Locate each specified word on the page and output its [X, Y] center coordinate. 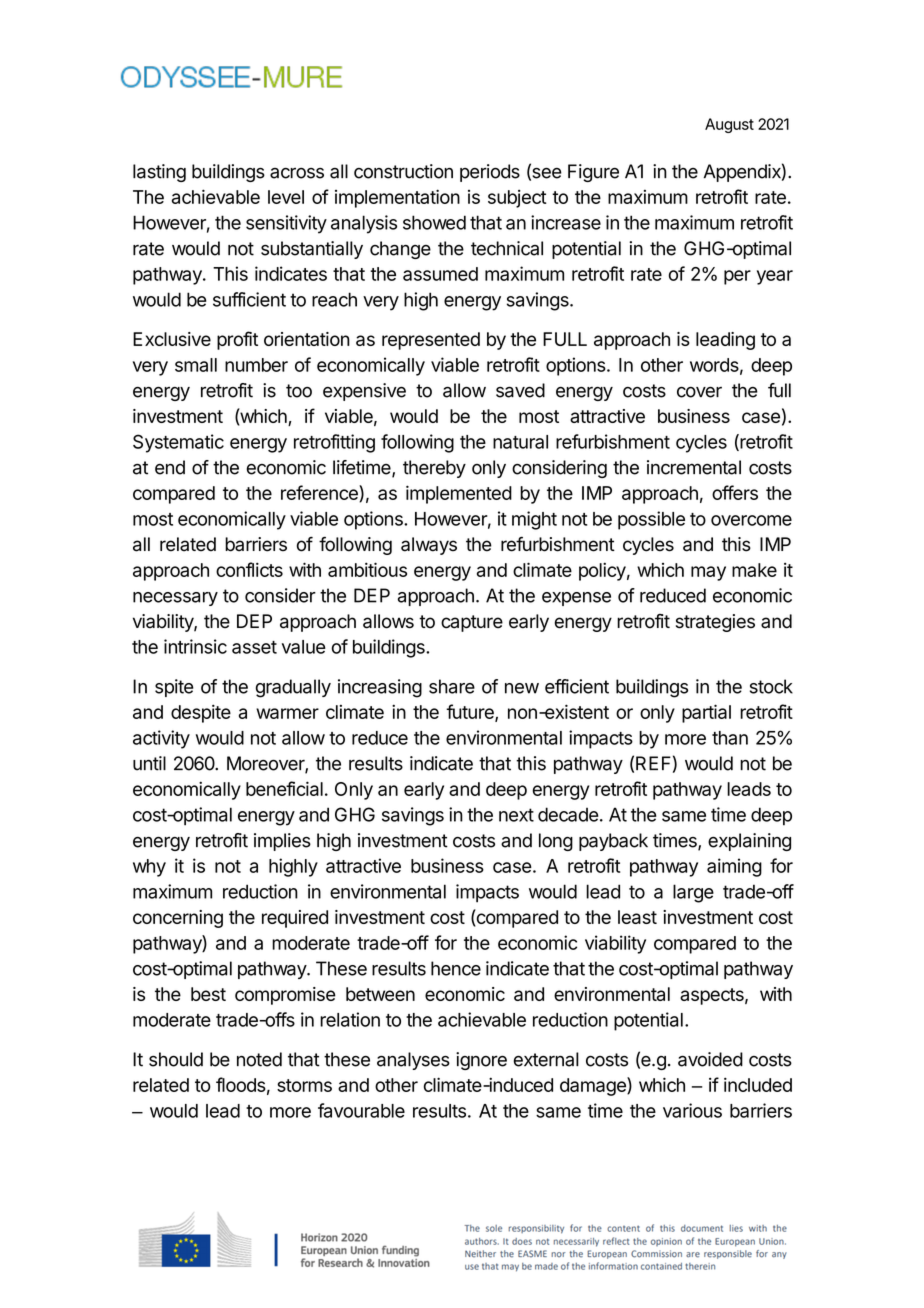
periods [490, 173]
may [708, 573]
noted [259, 1059]
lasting [159, 173]
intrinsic [195, 646]
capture [472, 623]
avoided [710, 1059]
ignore [481, 1061]
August [729, 125]
